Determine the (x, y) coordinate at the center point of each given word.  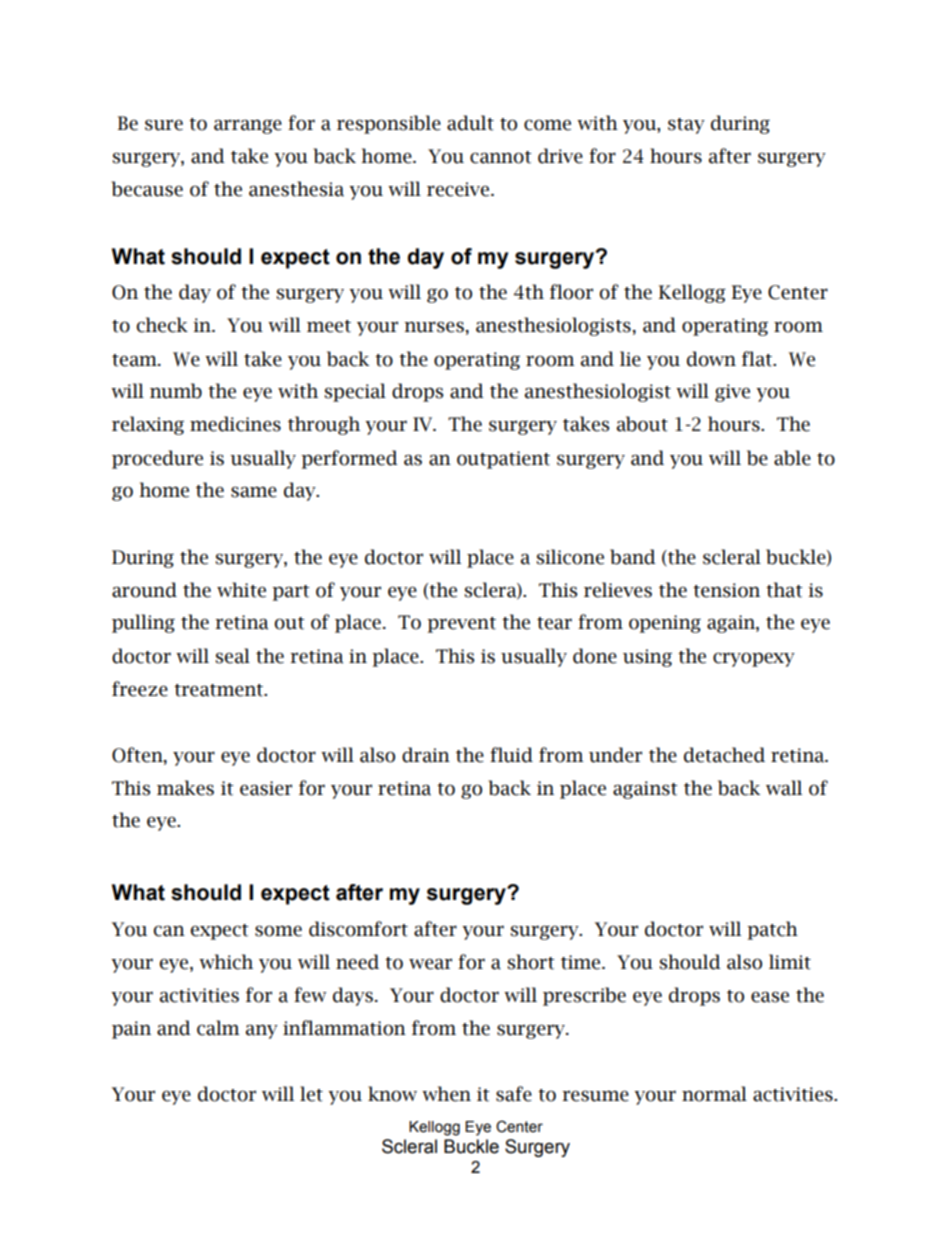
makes (185, 788)
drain (426, 755)
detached (724, 755)
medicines (235, 424)
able (792, 458)
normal (714, 1094)
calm (218, 1028)
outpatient (503, 460)
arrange (248, 126)
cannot (501, 157)
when (446, 1094)
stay (686, 126)
